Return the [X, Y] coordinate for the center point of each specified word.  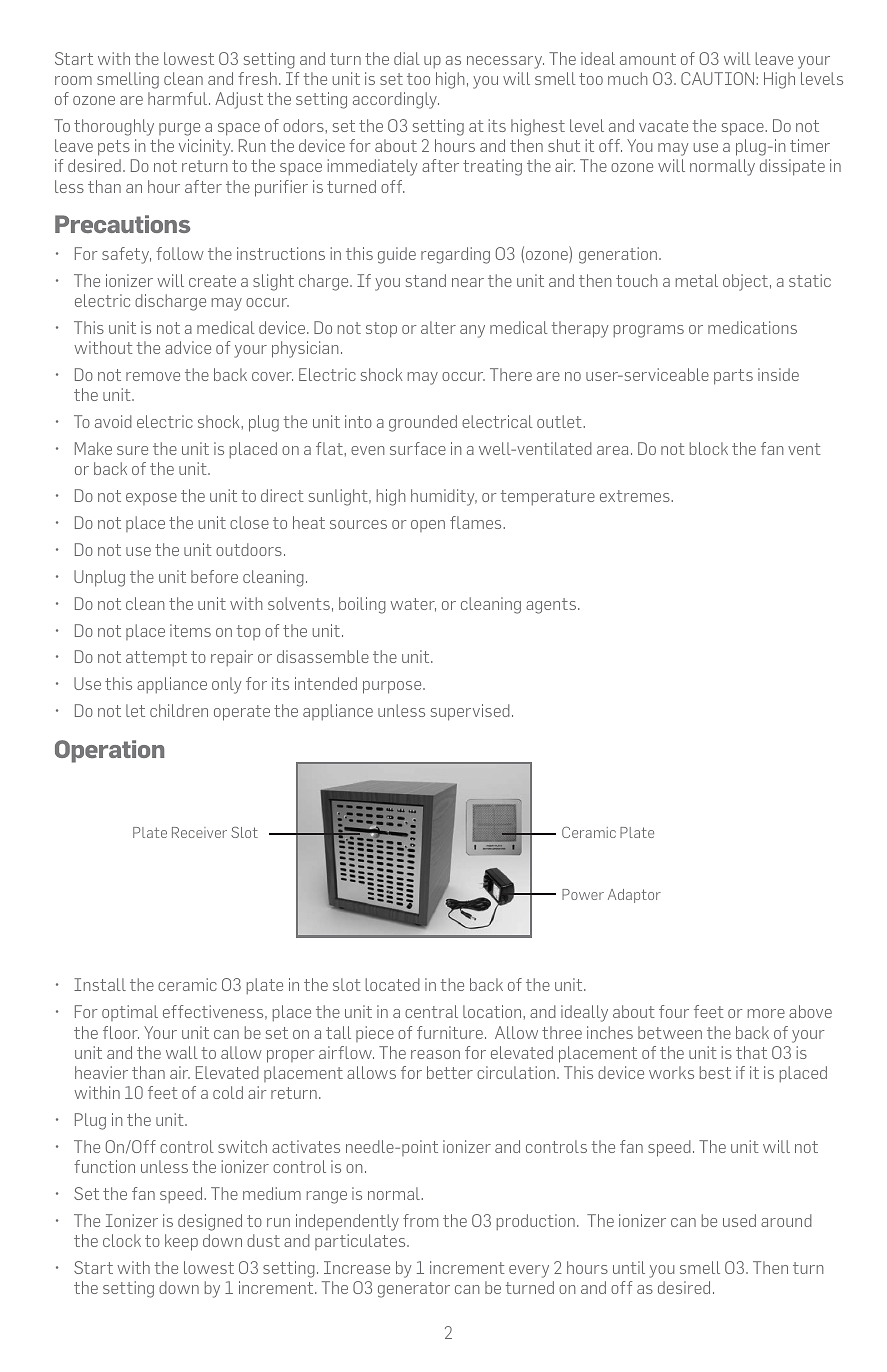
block [709, 448]
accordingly [396, 100]
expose [151, 499]
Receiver [199, 832]
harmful [179, 98]
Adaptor [634, 896]
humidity [444, 497]
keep [181, 1242]
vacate [663, 126]
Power [583, 894]
